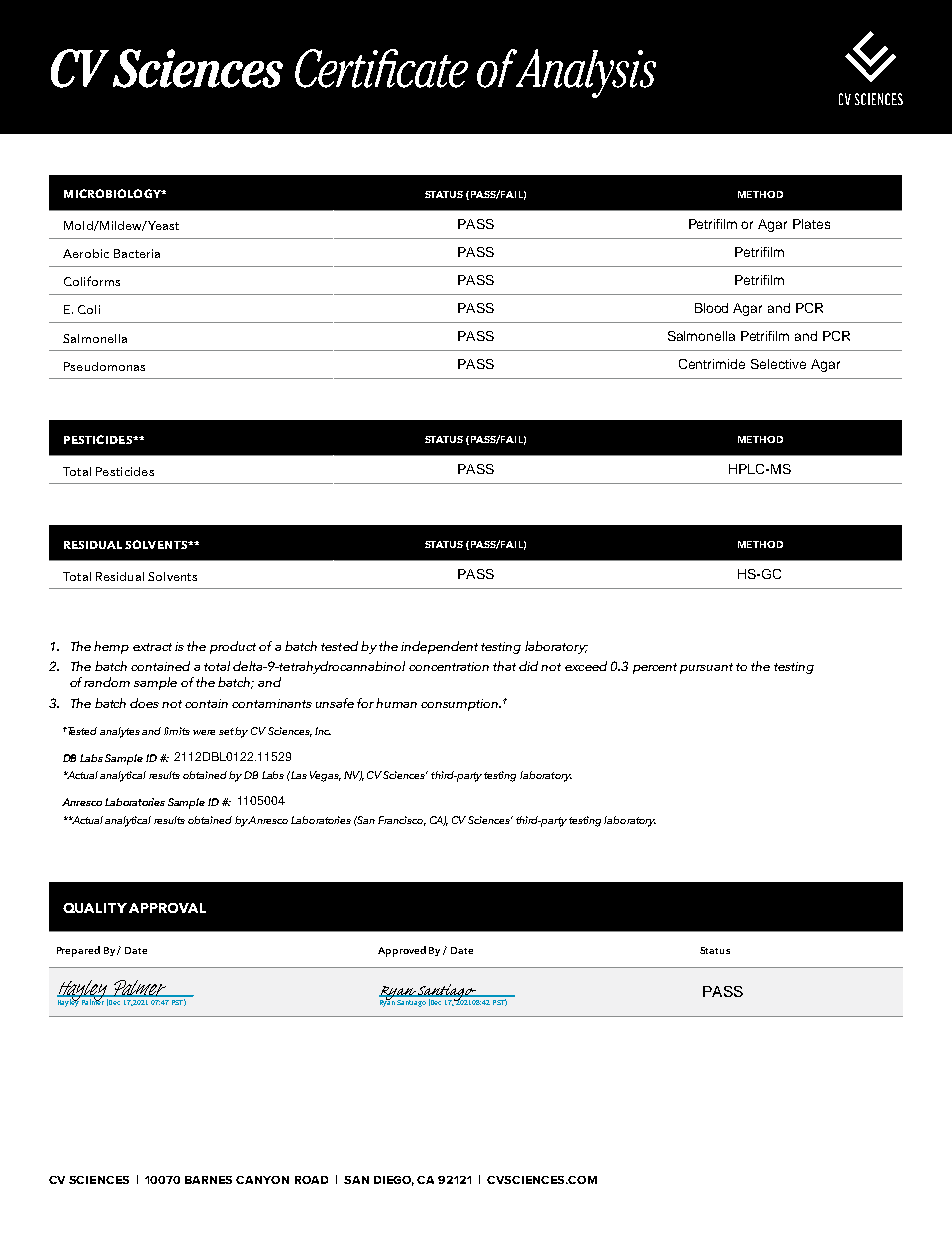 The image size is (952, 1233). What do you see at coordinates (584, 73) in the screenshot?
I see `Analysis` at bounding box center [584, 73].
